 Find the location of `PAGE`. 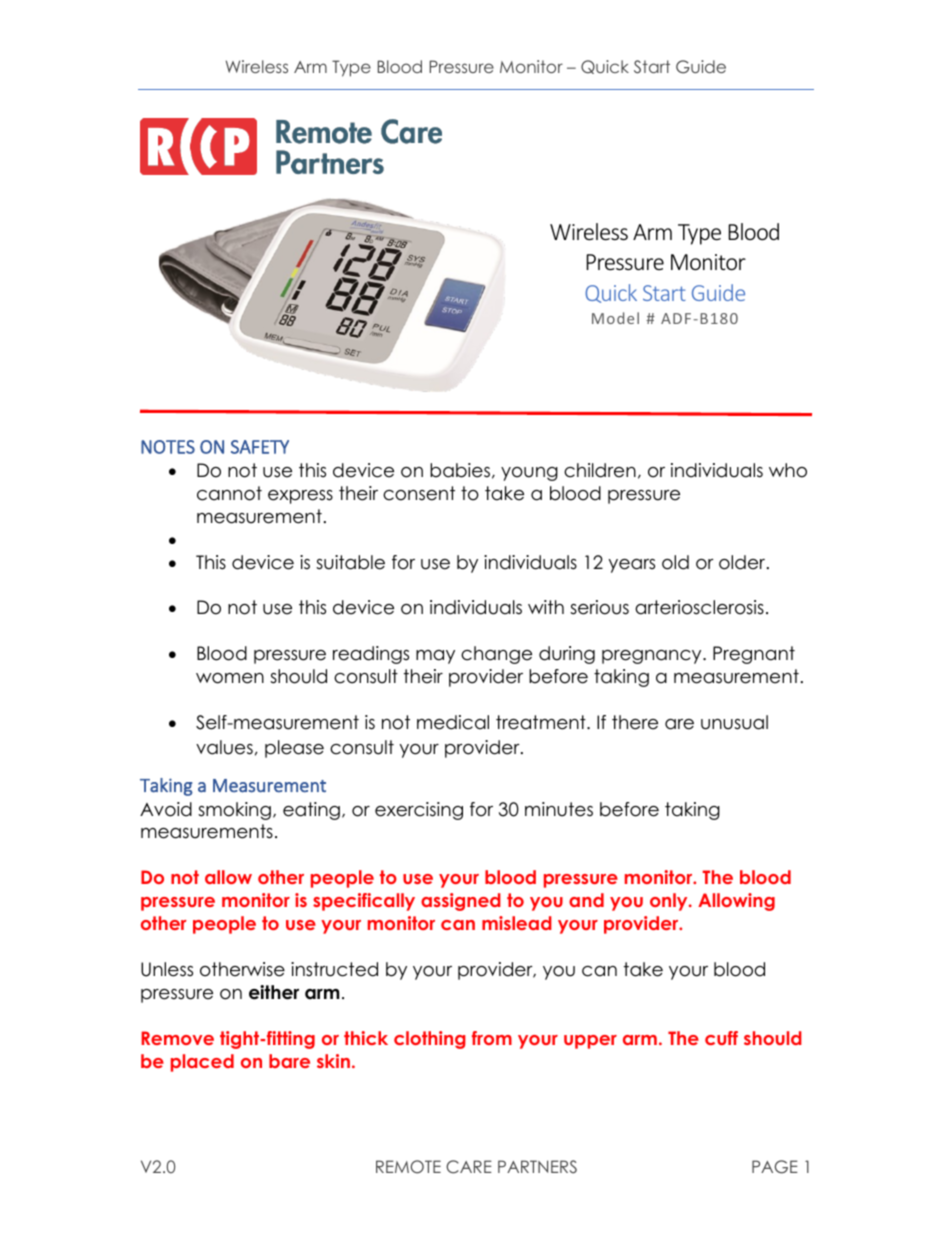

PAGE is located at coordinates (775, 1167).
